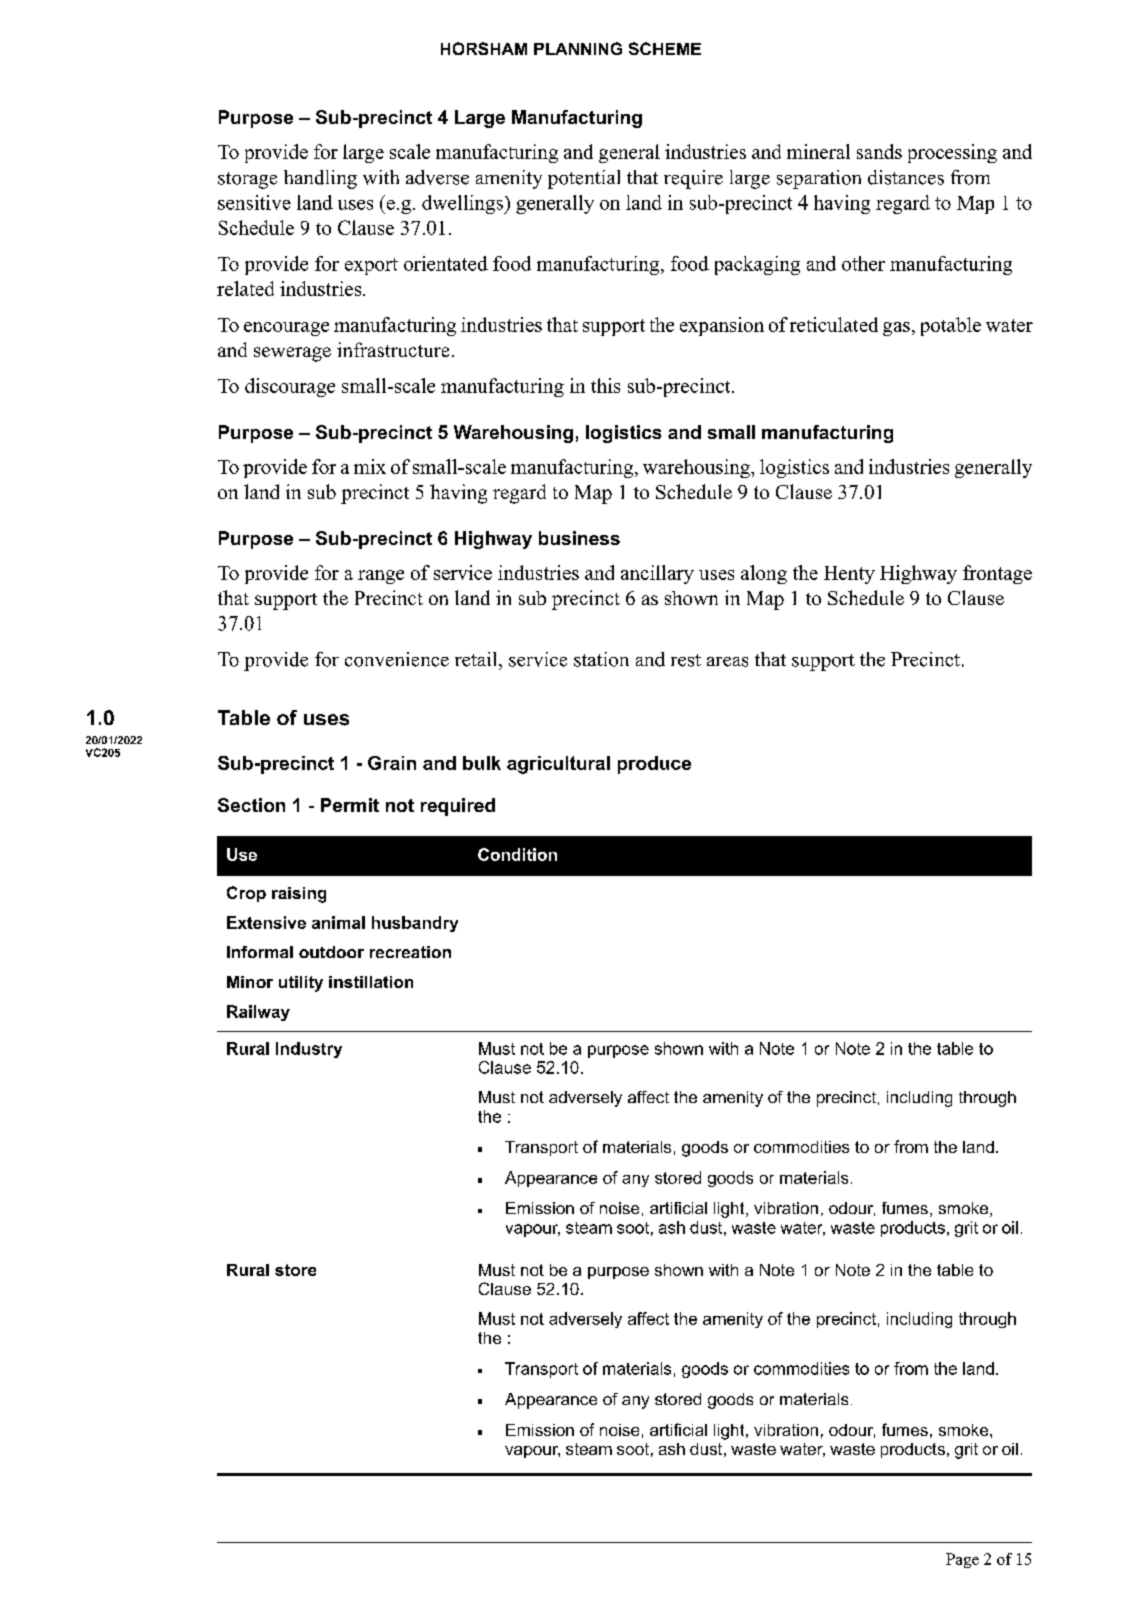  Describe the element at coordinates (258, 1013) in the screenshot. I see `Railway` at that location.
